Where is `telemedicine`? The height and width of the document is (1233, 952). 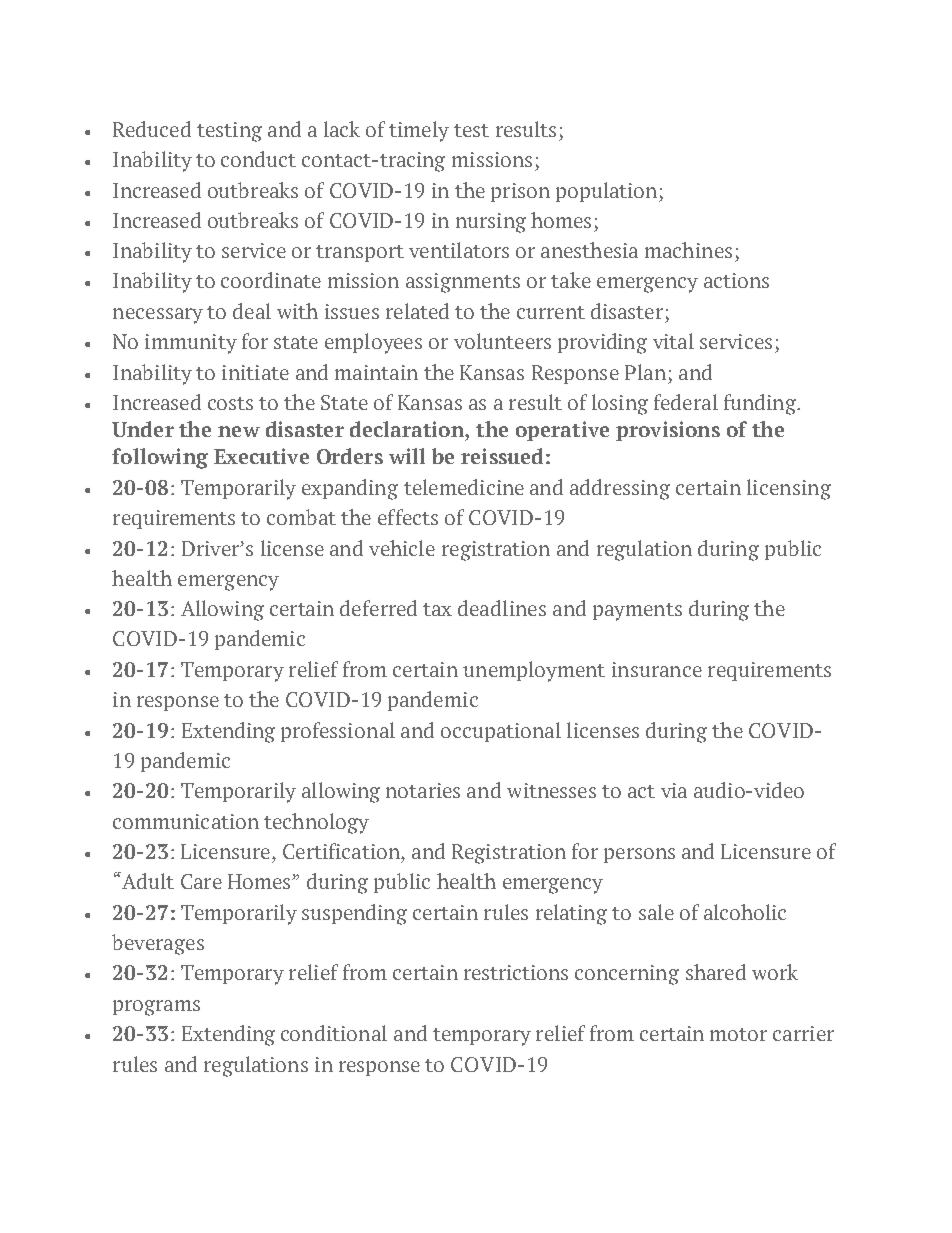
telemedicine is located at coordinates (464, 487).
